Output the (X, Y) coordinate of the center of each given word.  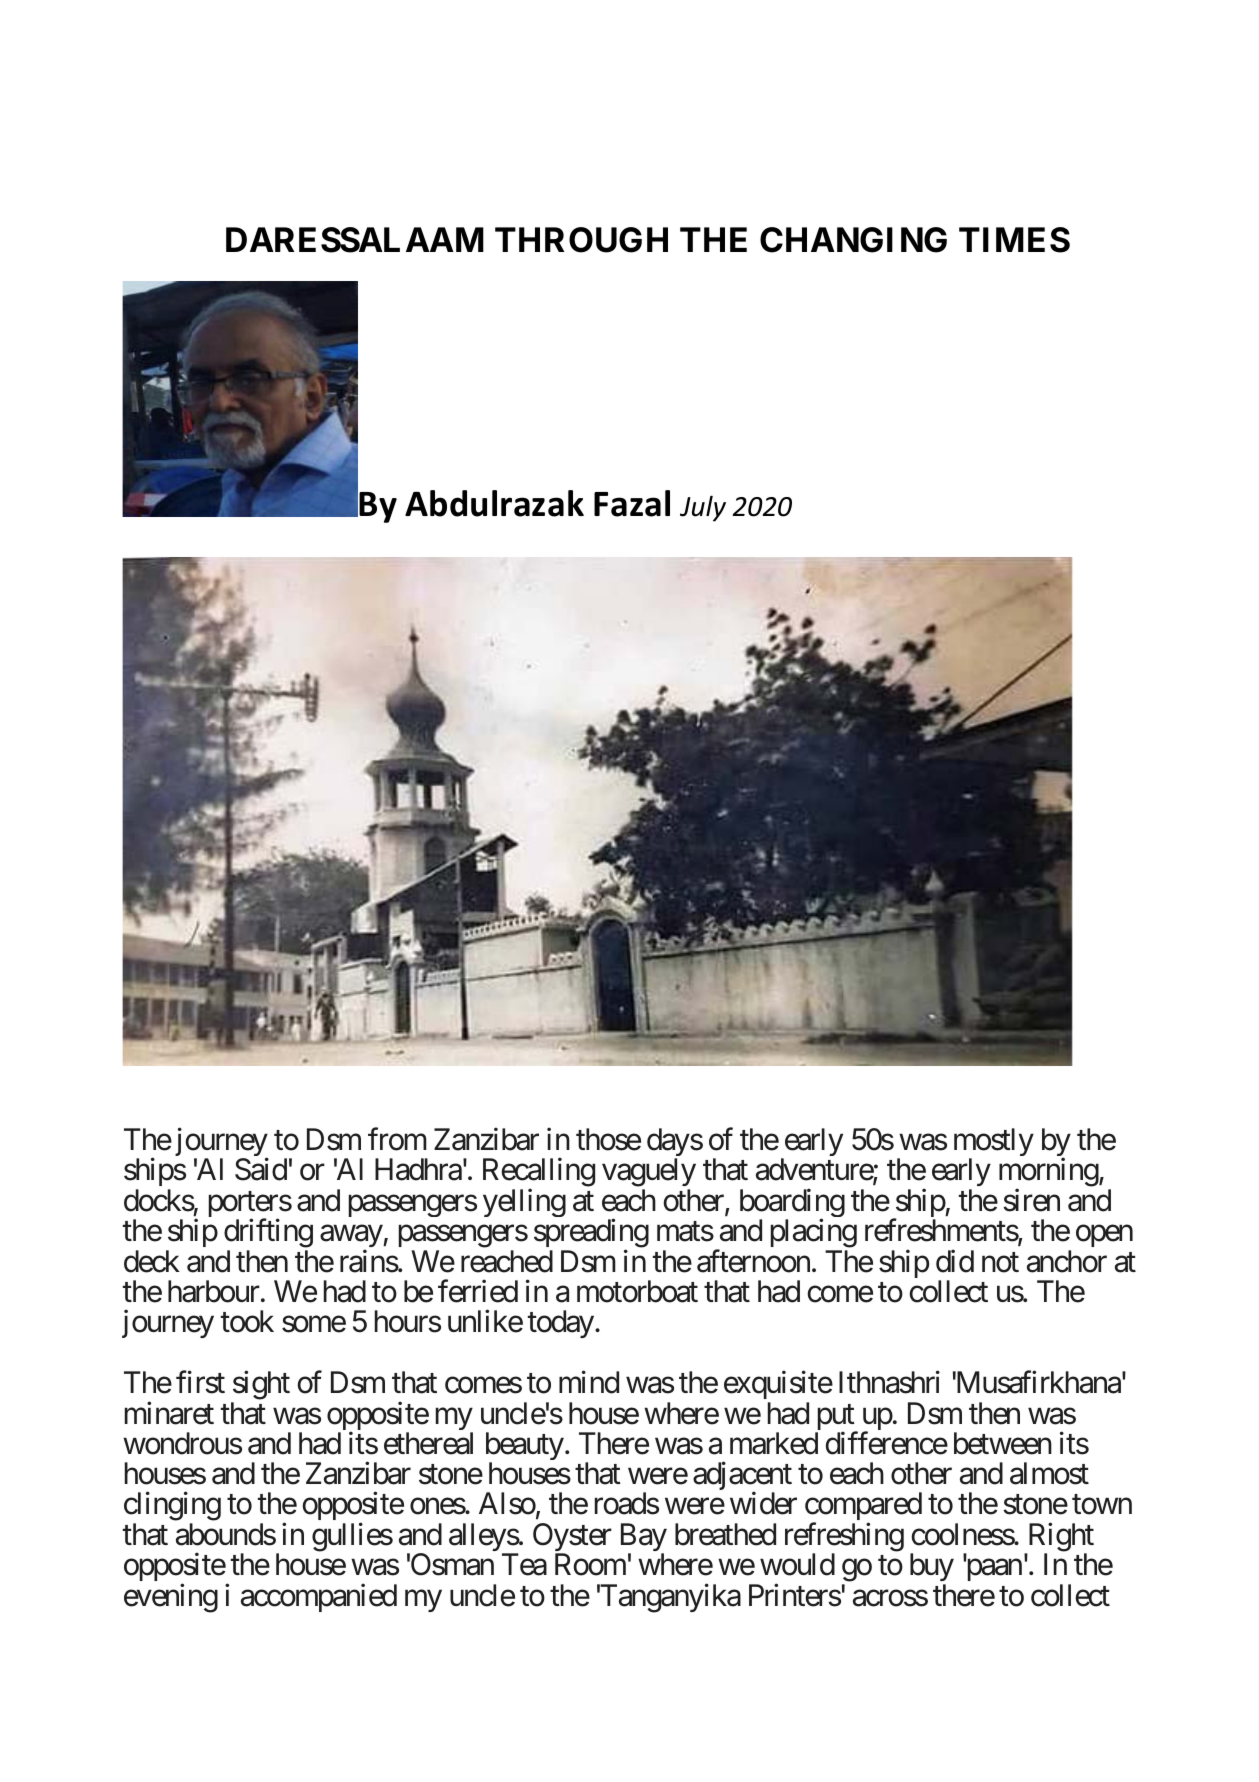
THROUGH (581, 240)
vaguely (649, 1174)
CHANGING (853, 240)
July (703, 508)
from (397, 1139)
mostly (994, 1143)
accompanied (319, 1597)
